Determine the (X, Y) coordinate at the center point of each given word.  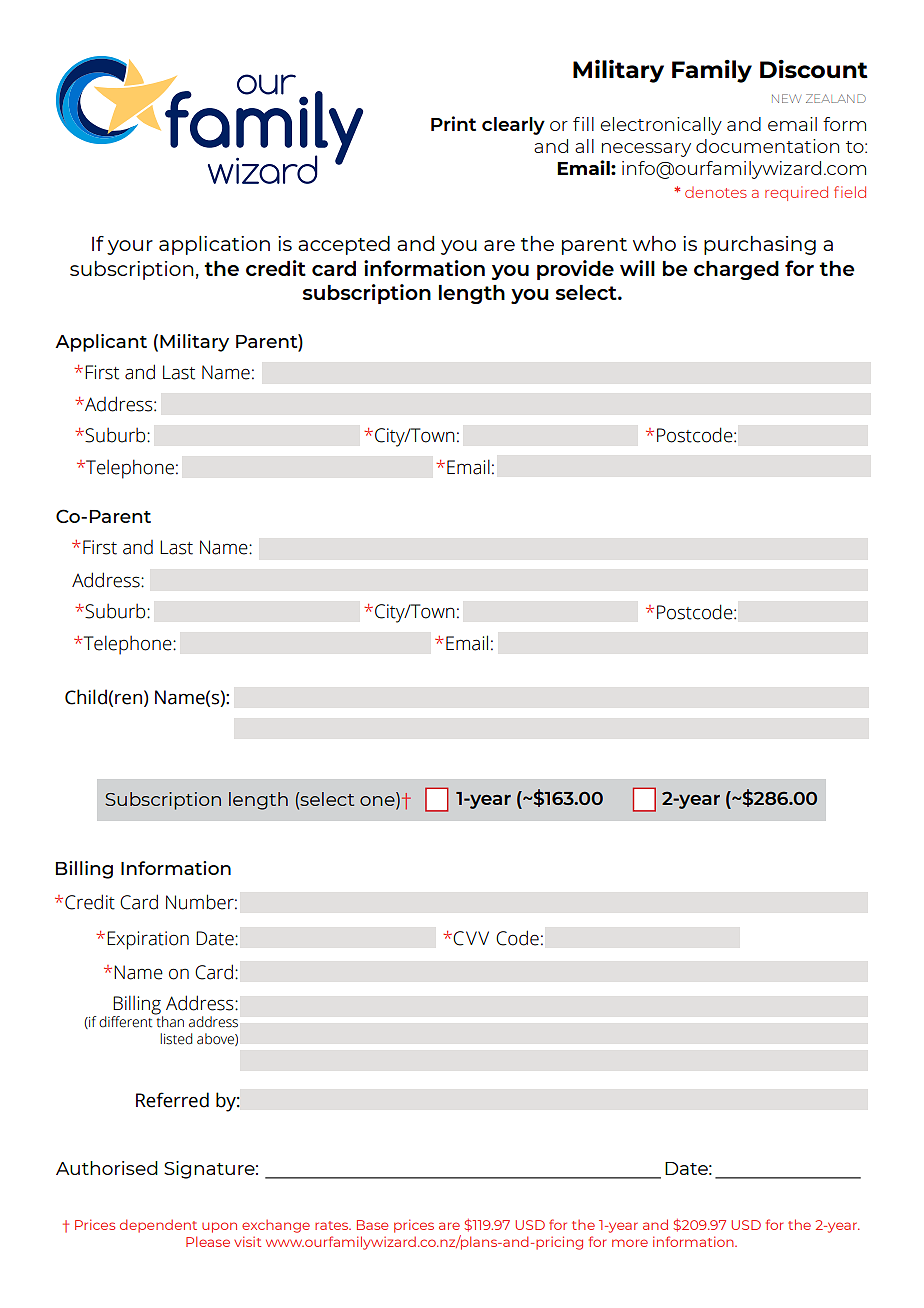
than (169, 1021)
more (630, 1243)
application (214, 245)
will (637, 268)
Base (372, 1225)
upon (219, 1227)
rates (333, 1225)
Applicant (101, 343)
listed (176, 1039)
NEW (786, 98)
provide (575, 270)
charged (736, 270)
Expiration (148, 940)
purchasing (760, 245)
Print (453, 123)
